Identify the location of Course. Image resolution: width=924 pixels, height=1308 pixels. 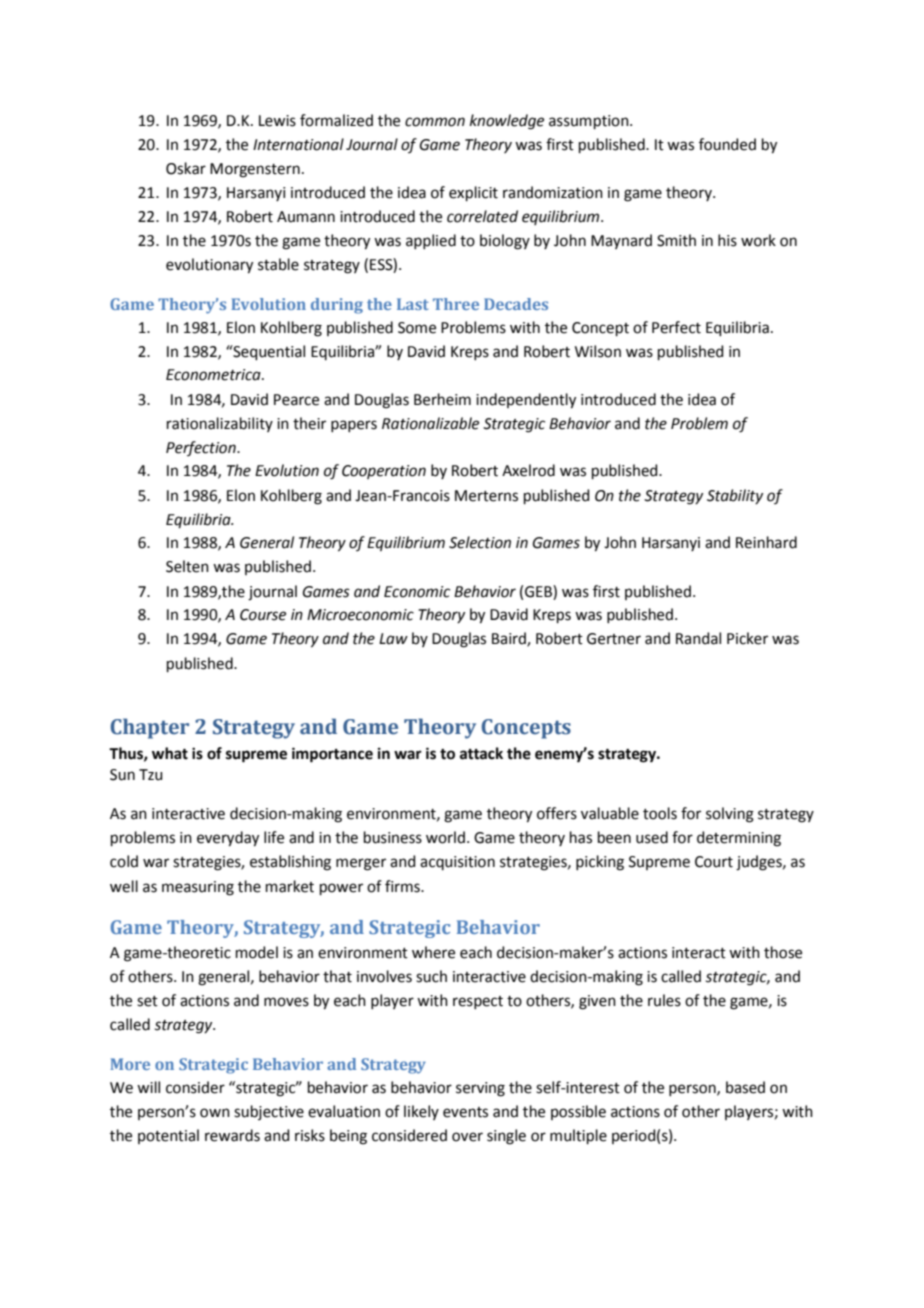
(263, 615).
